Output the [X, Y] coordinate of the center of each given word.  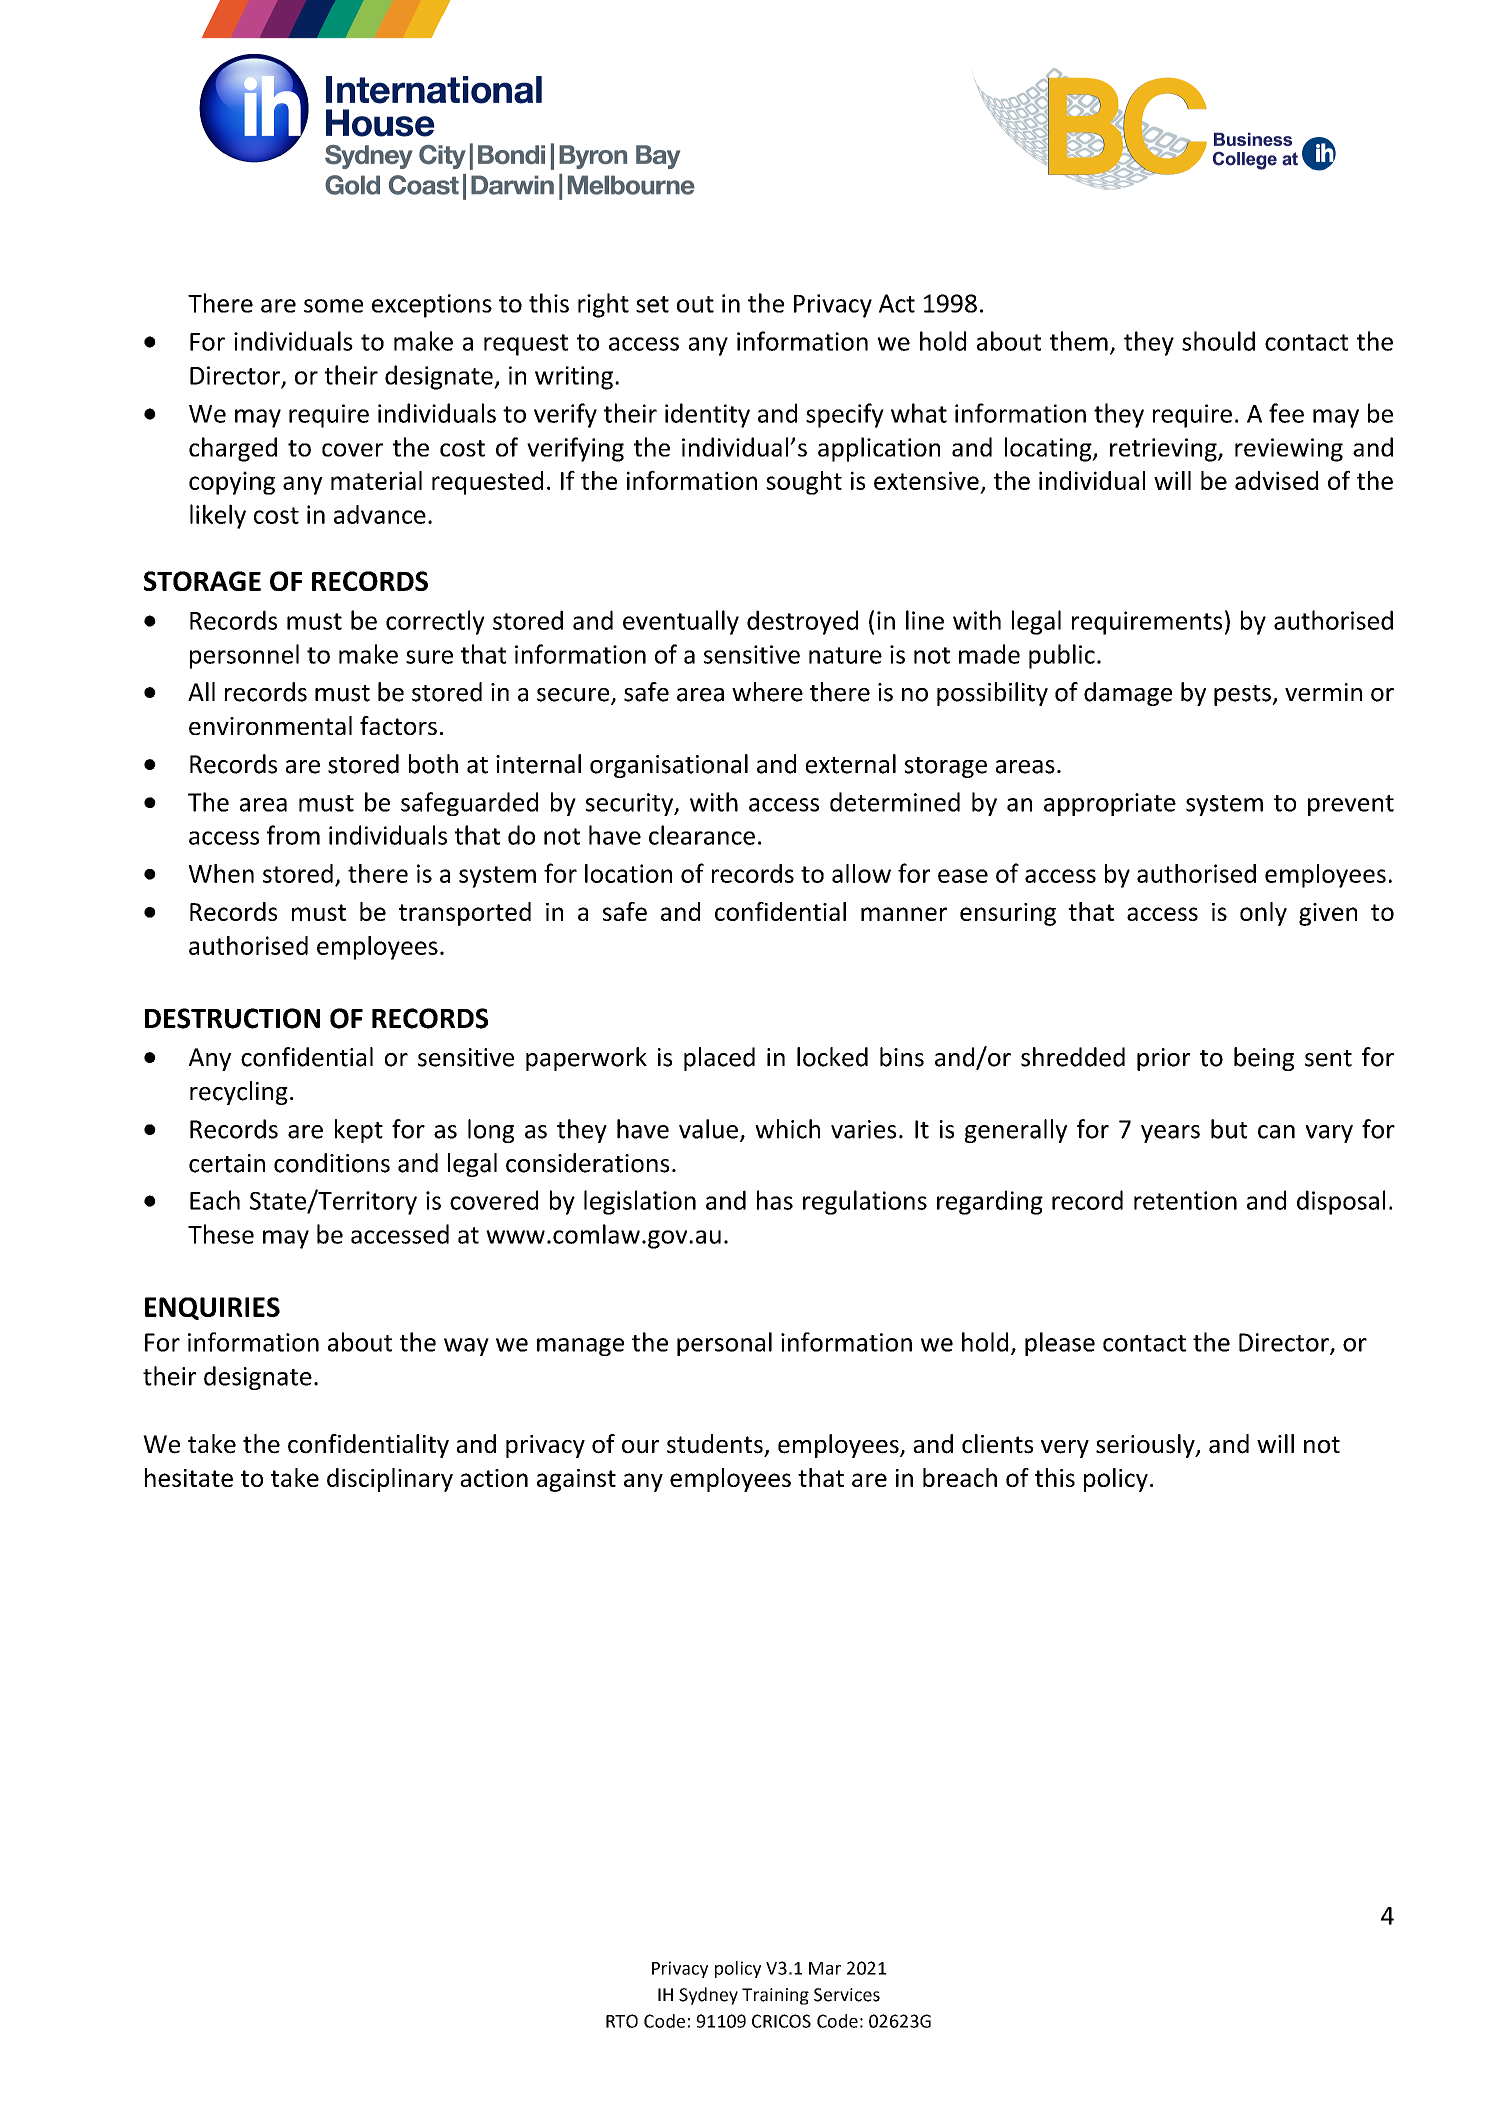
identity [707, 415]
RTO [622, 2021]
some [333, 306]
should [1218, 341]
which [787, 1129]
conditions [332, 1163]
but [1229, 1129]
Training [775, 1996]
